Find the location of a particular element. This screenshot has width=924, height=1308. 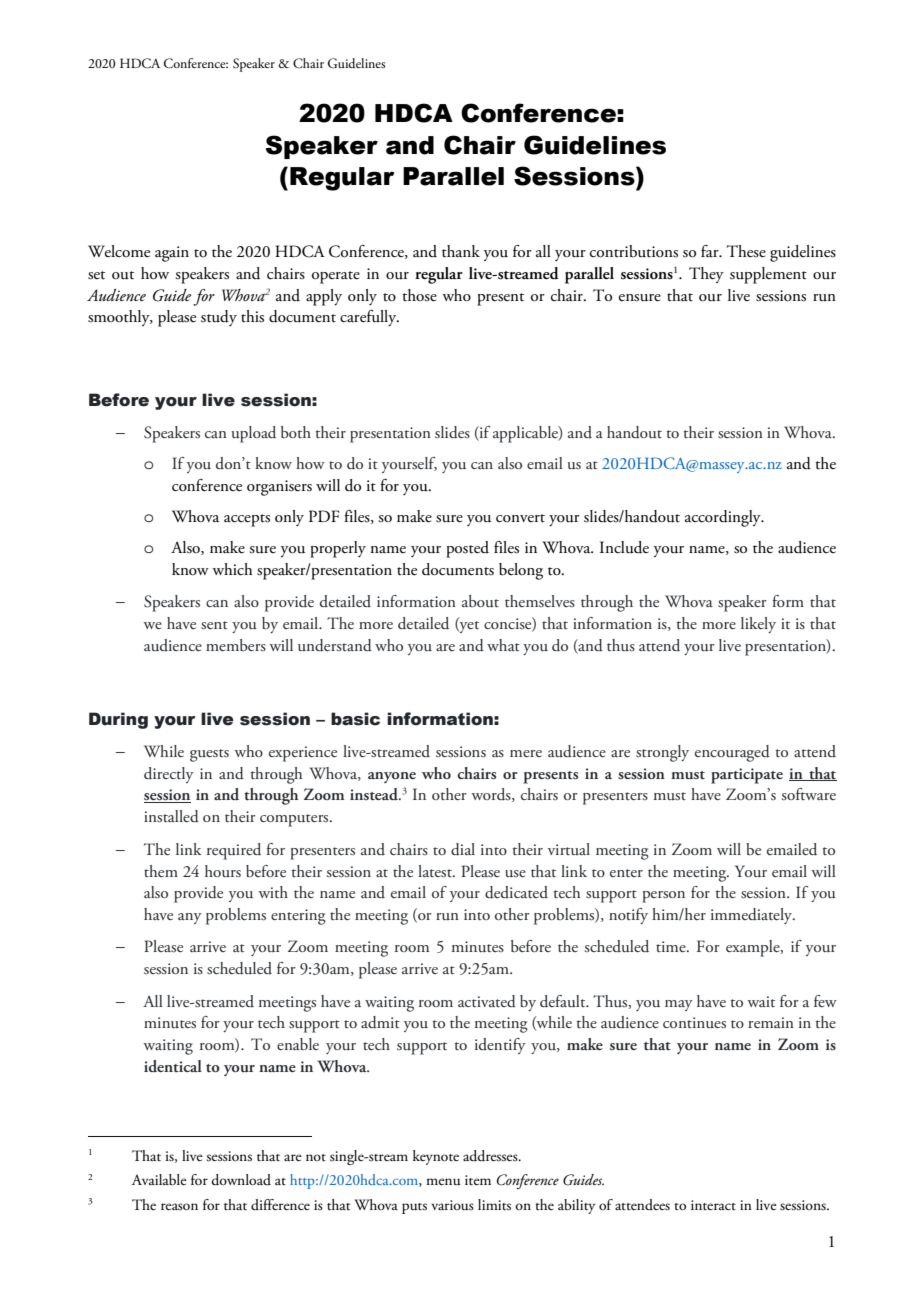

Available is located at coordinates (159, 1179).
